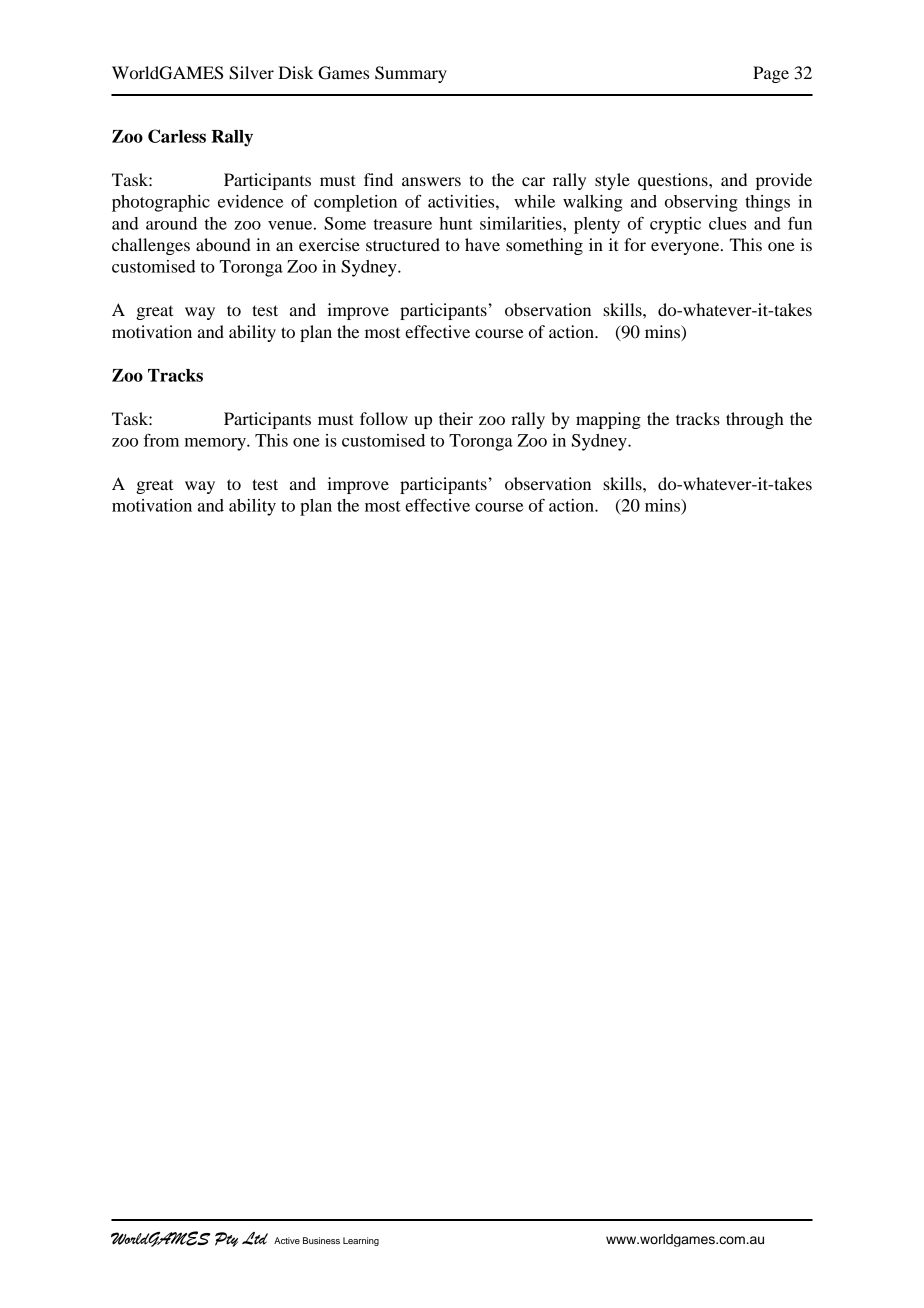 This image has width=924, height=1308. I want to click on Silver, so click(251, 73).
